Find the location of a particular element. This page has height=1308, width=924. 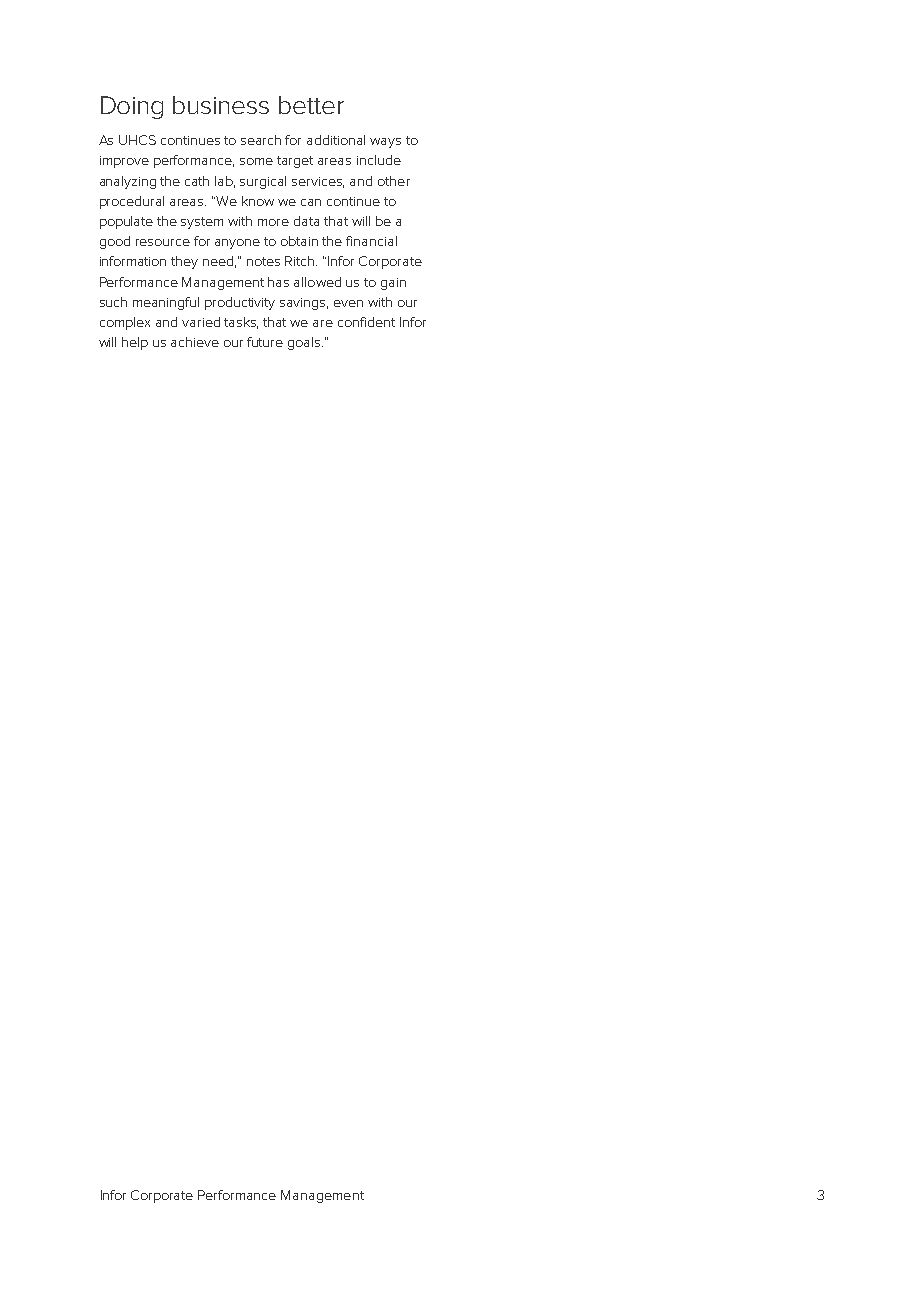

business is located at coordinates (221, 105).
